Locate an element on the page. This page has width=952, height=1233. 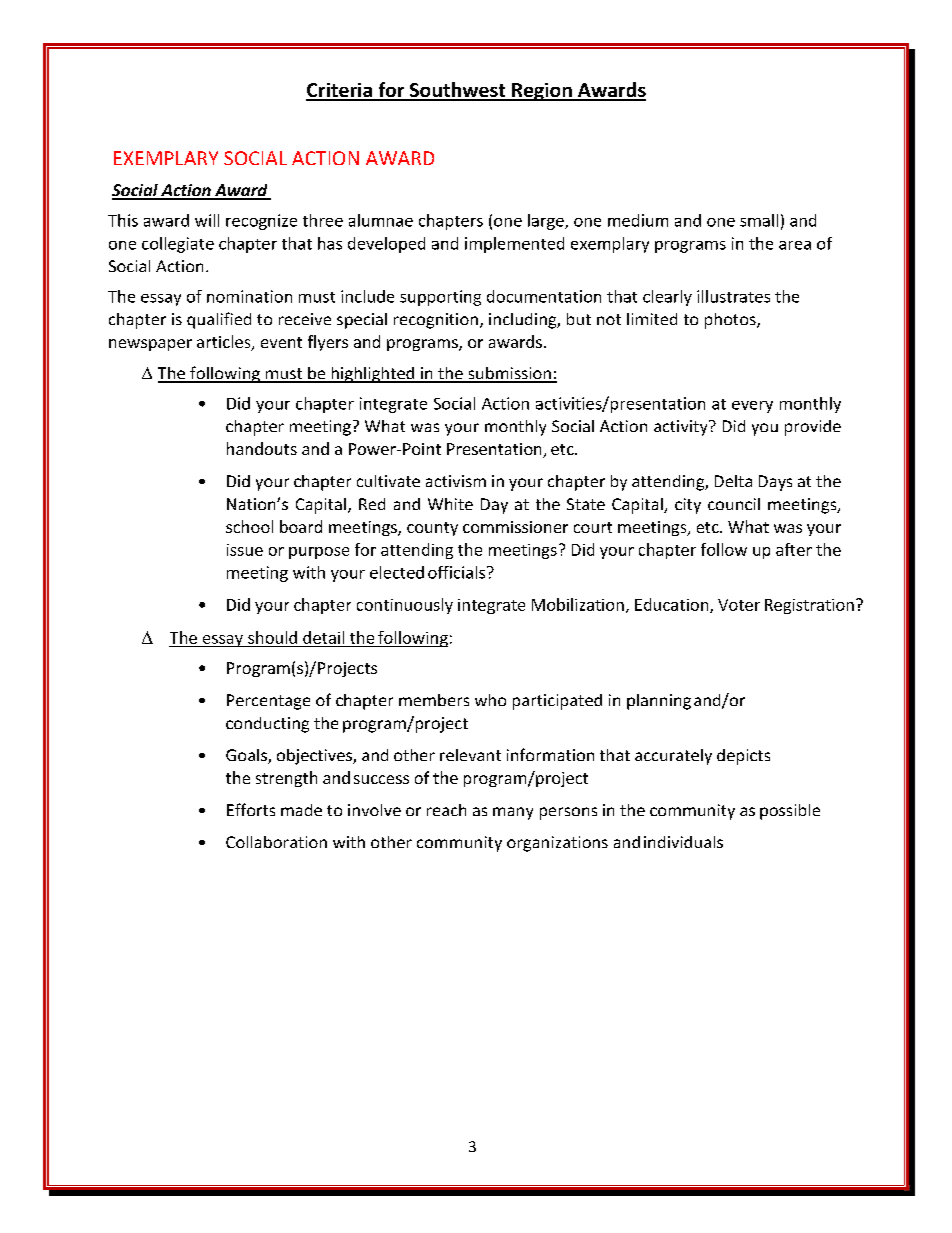
continuously is located at coordinates (405, 606).
